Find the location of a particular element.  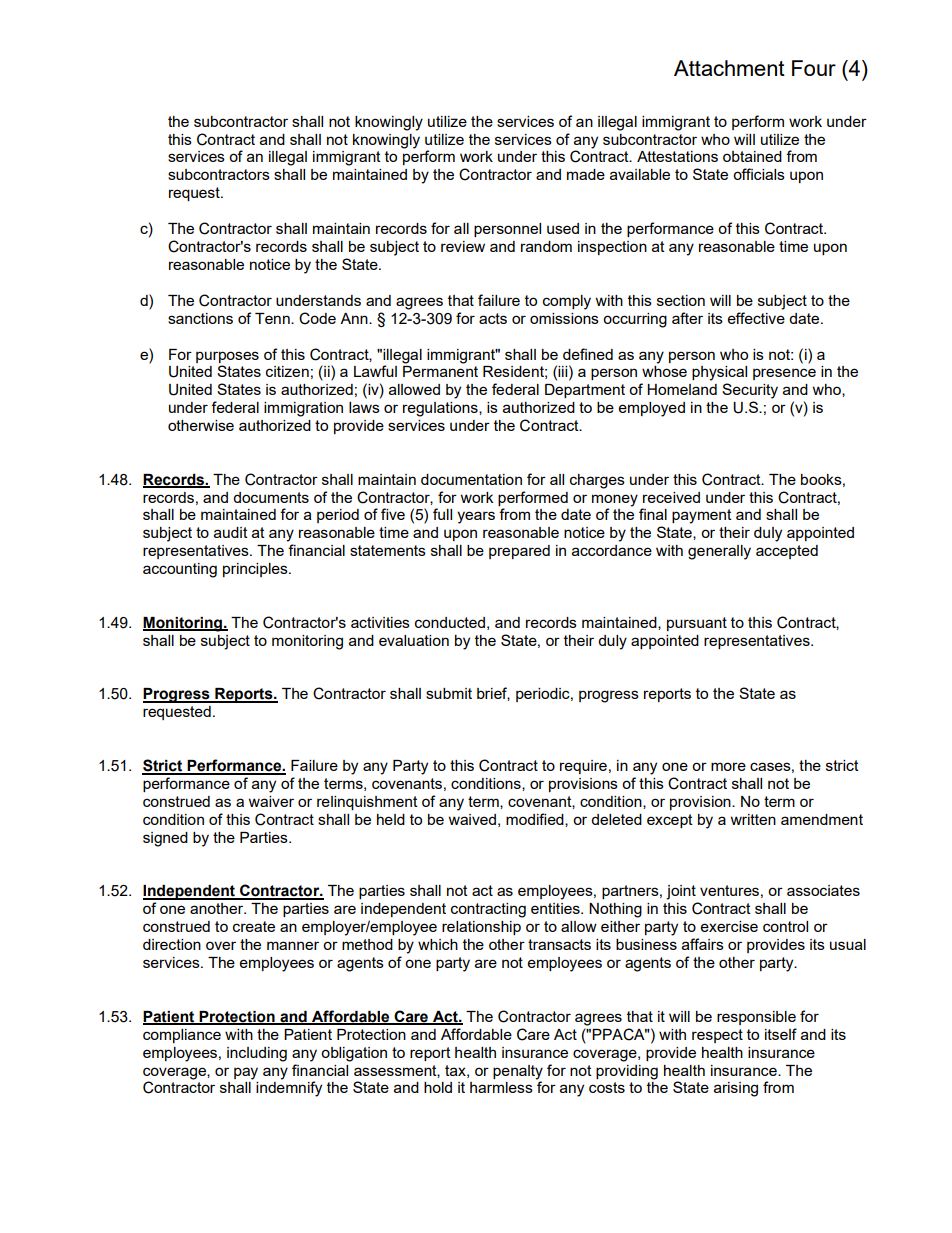

including is located at coordinates (257, 1054).
